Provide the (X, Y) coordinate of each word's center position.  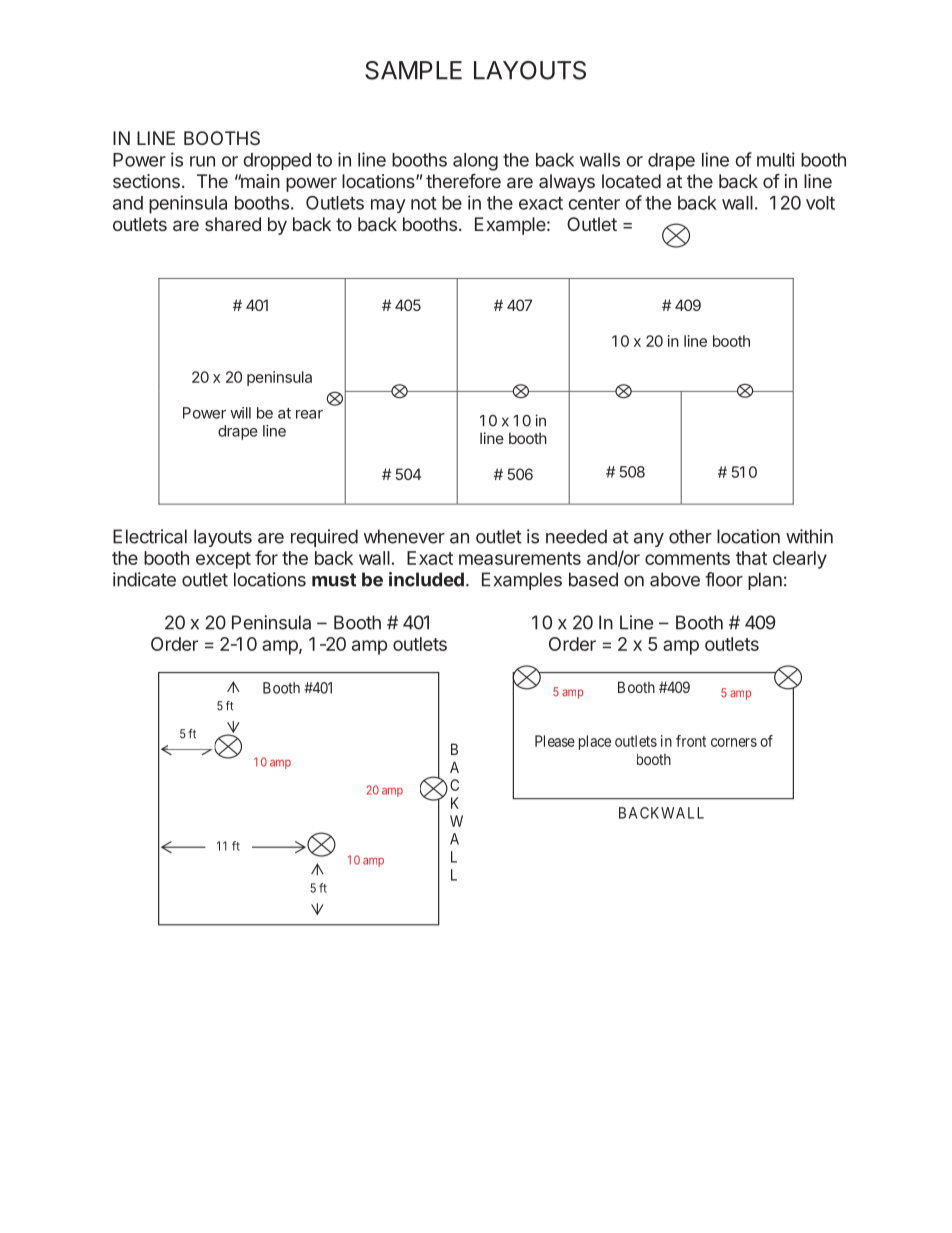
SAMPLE (413, 70)
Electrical (150, 536)
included (426, 579)
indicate (144, 579)
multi (776, 159)
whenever (404, 536)
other (690, 536)
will (240, 413)
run (202, 161)
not (424, 203)
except (223, 560)
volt (820, 203)
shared (233, 224)
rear (309, 414)
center (594, 203)
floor (724, 579)
